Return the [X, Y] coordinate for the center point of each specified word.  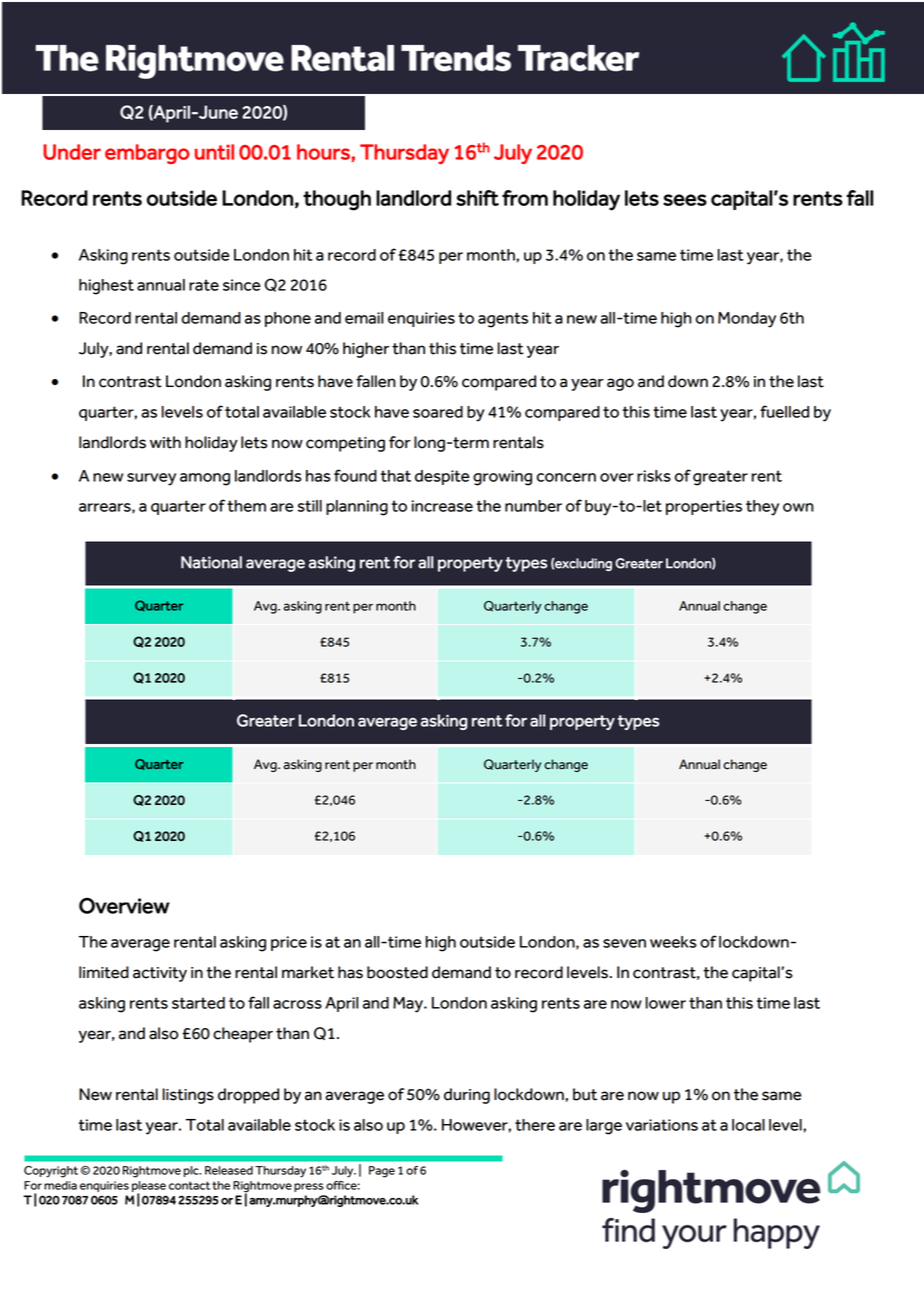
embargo [147, 154]
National [211, 562]
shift [477, 198]
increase [442, 506]
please [149, 1187]
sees [685, 200]
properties [704, 507]
